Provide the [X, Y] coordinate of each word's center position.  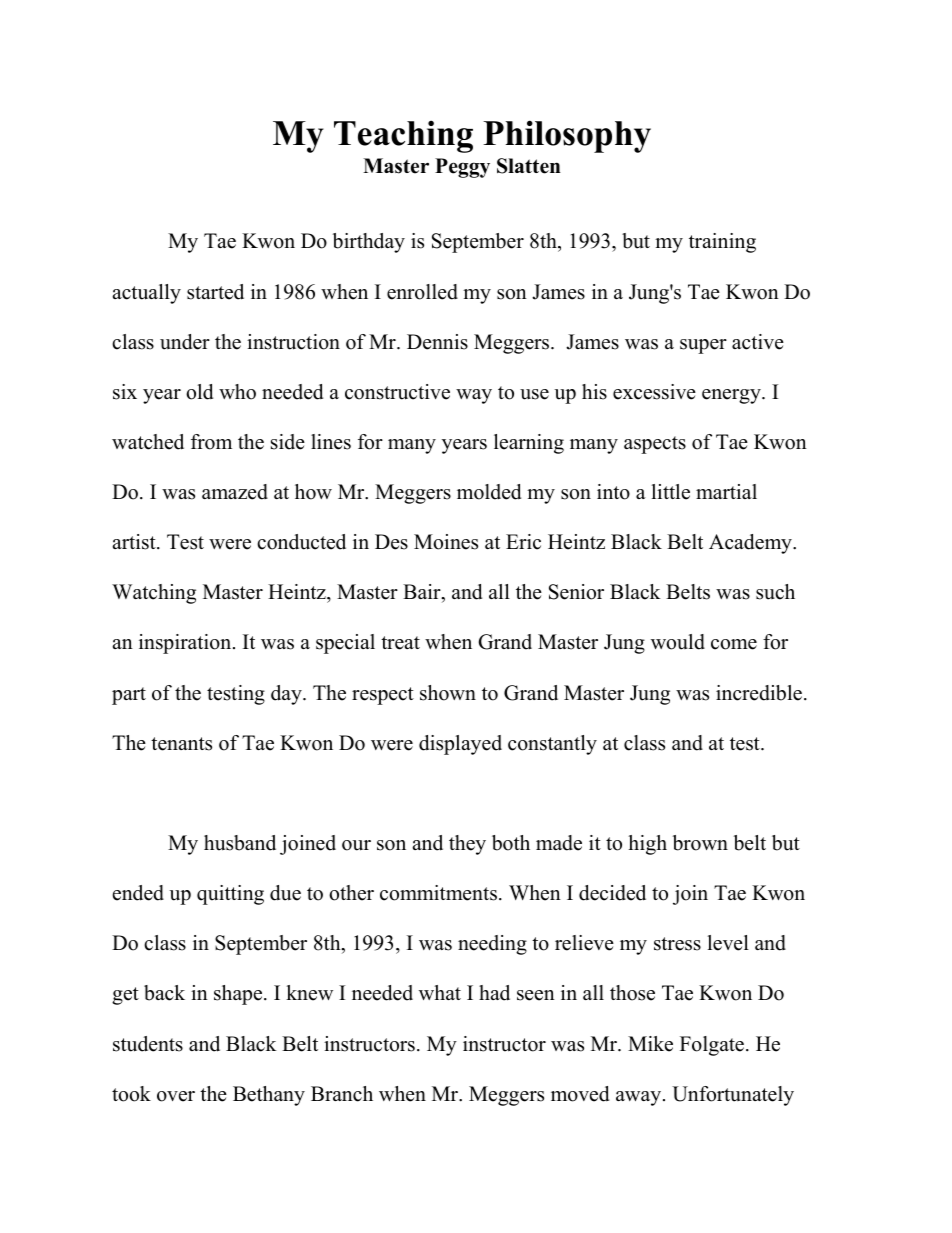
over [176, 1096]
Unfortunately [733, 1096]
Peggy [462, 168]
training [722, 243]
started [215, 292]
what [440, 992]
